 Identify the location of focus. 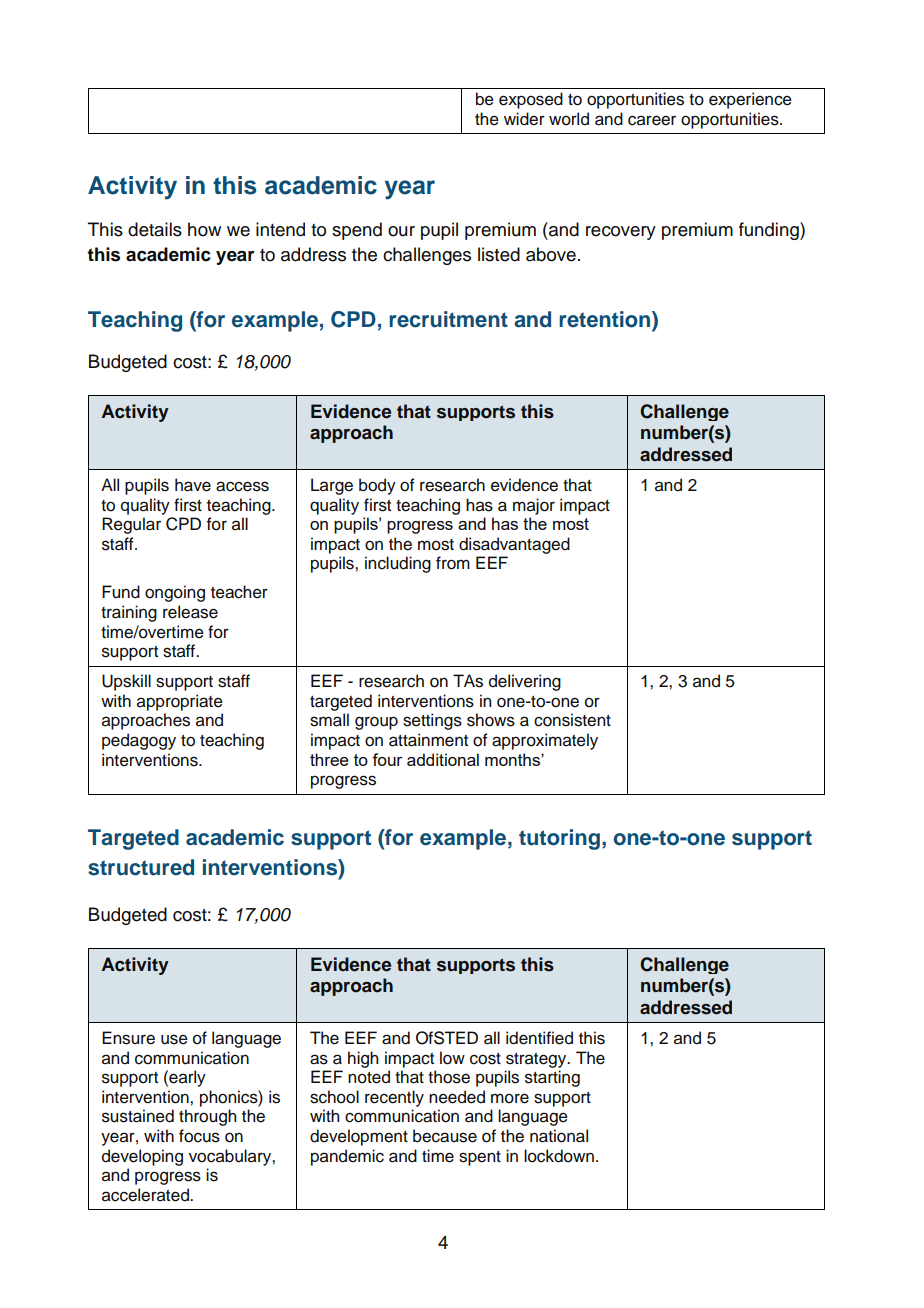
(199, 1136).
